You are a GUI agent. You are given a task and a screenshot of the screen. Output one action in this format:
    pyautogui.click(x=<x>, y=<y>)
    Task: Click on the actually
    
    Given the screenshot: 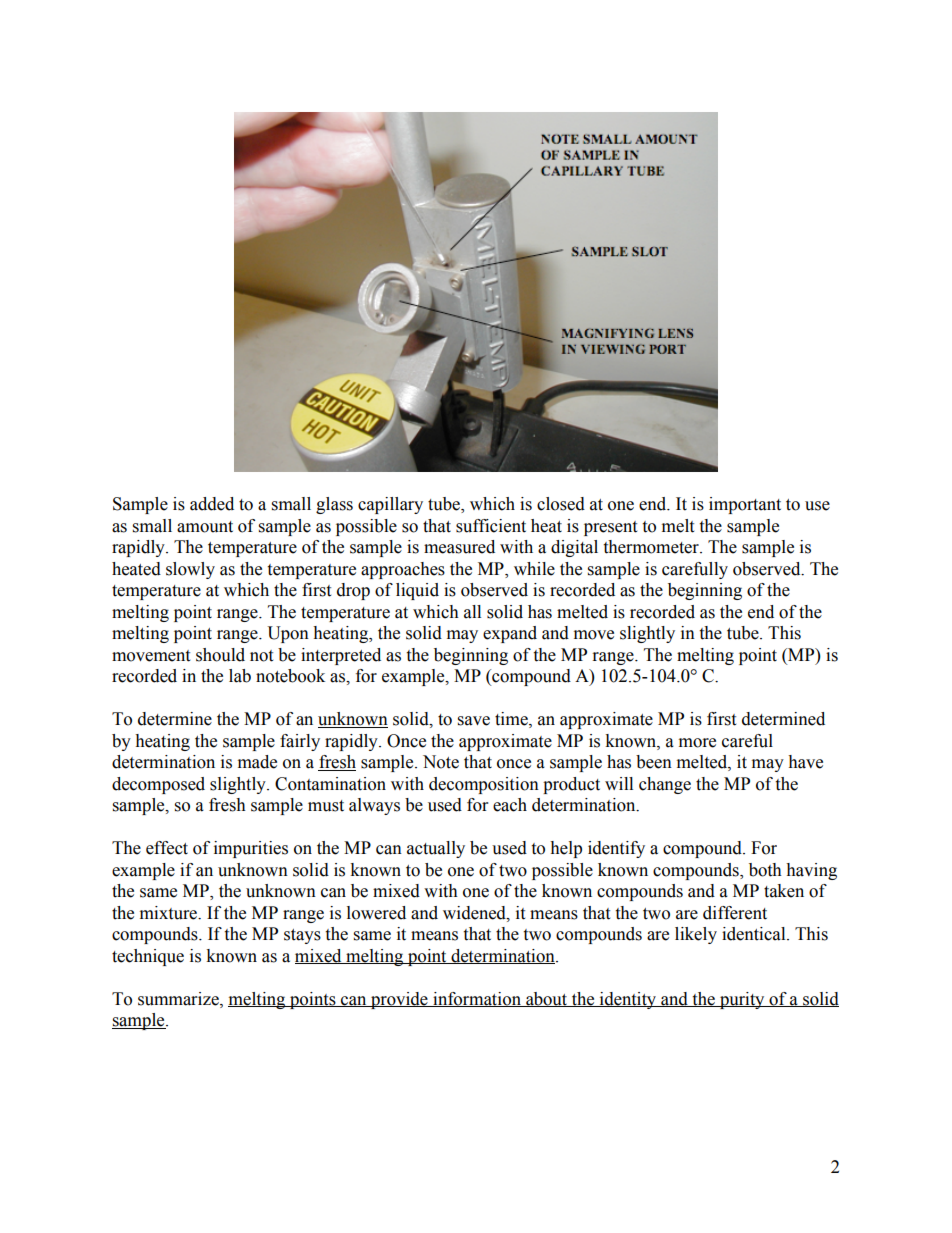 What is the action you would take?
    pyautogui.click(x=436, y=849)
